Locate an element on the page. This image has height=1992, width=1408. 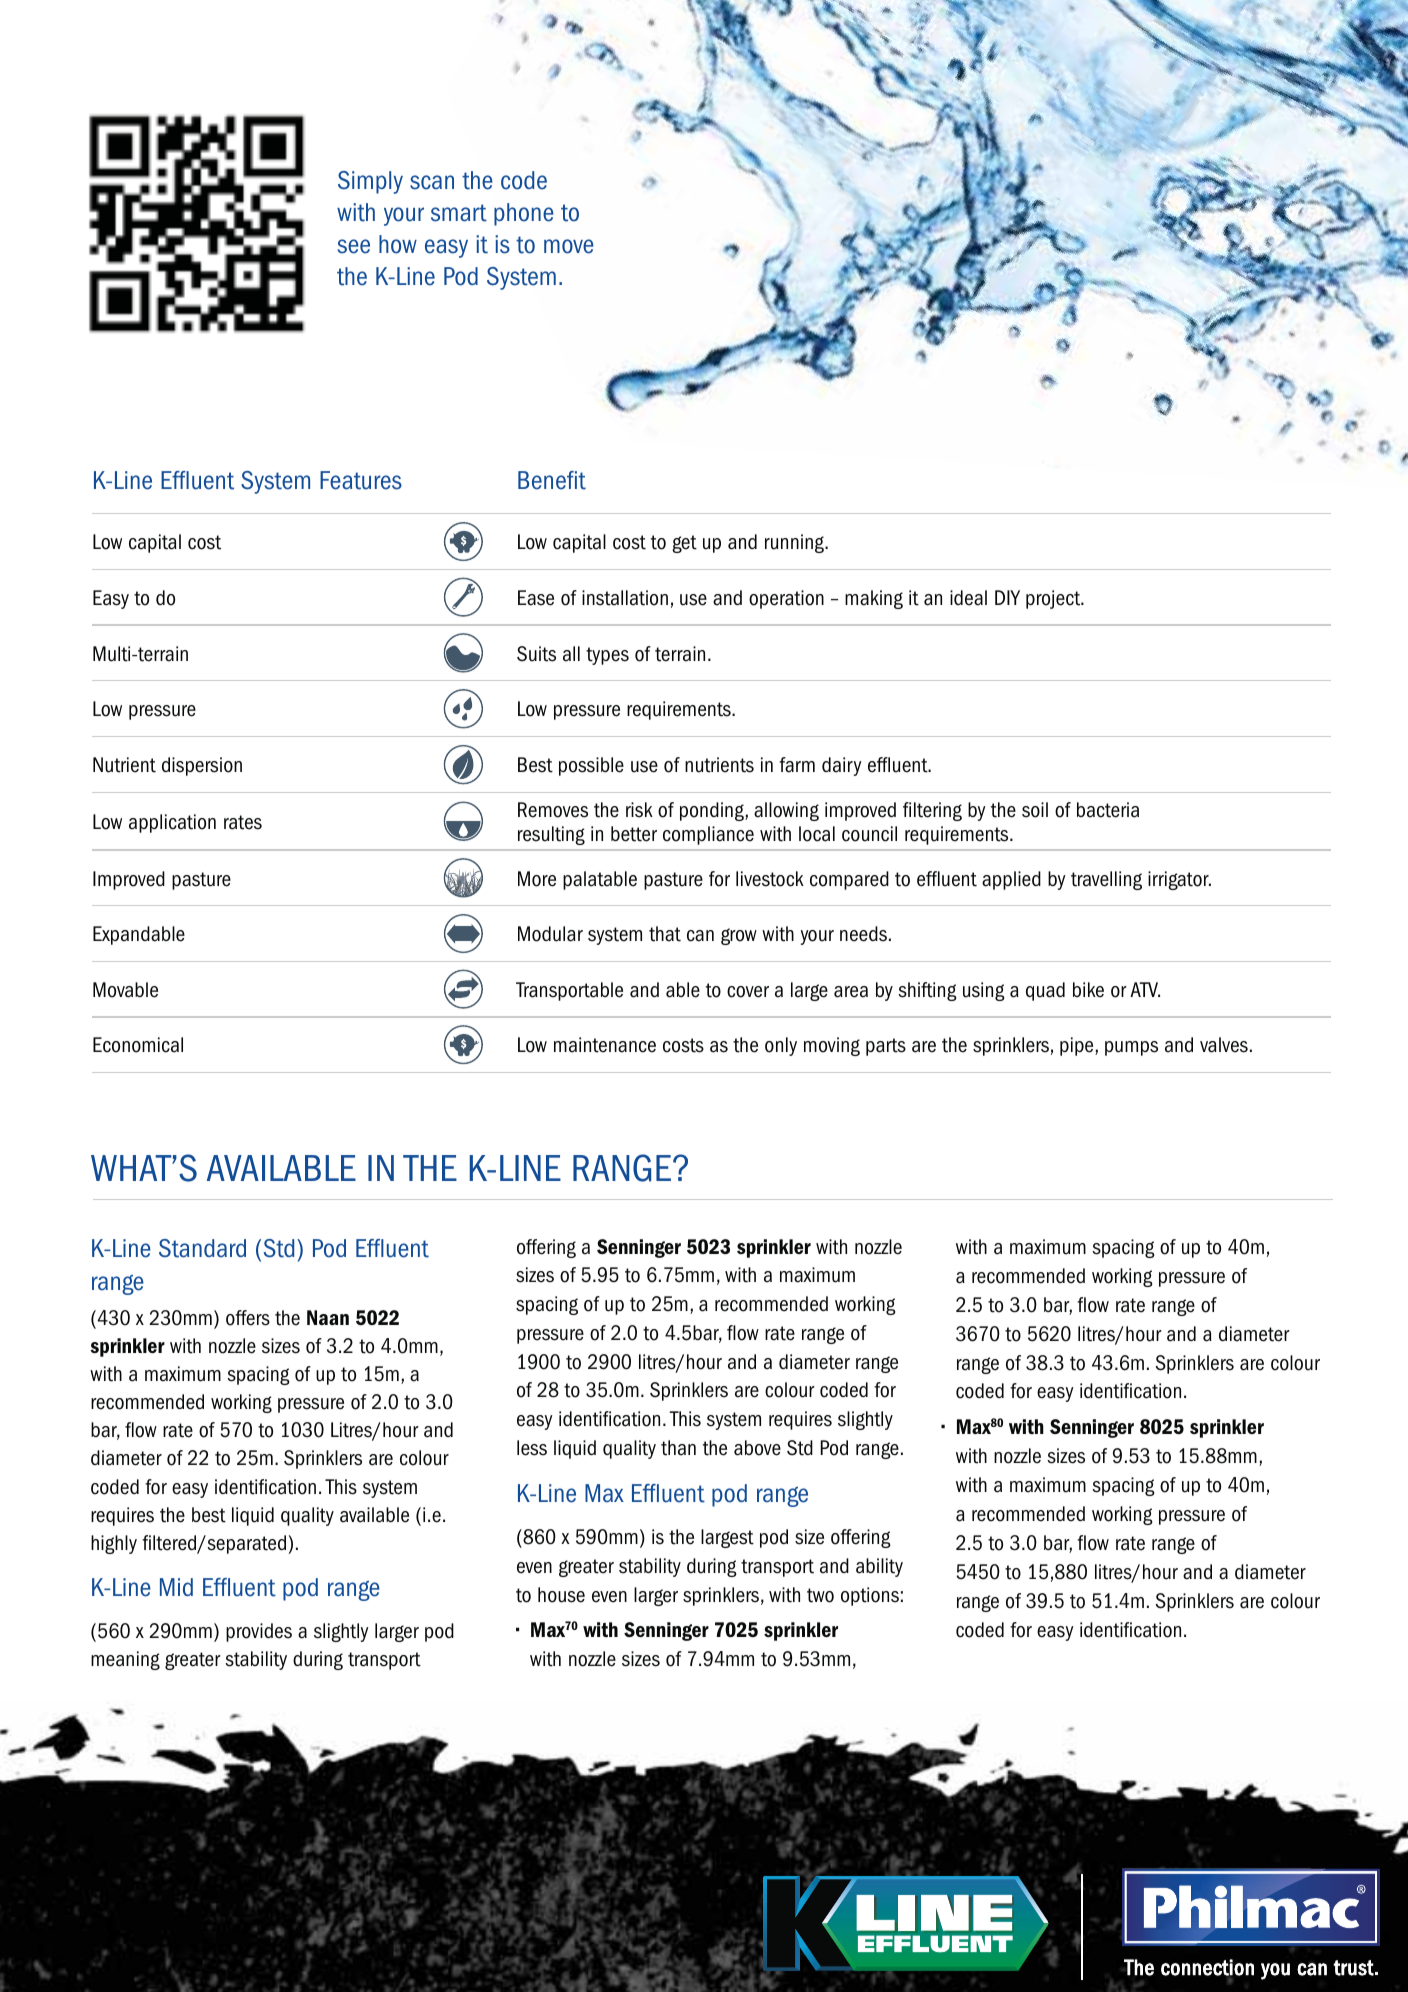
Standard is located at coordinates (202, 1248).
